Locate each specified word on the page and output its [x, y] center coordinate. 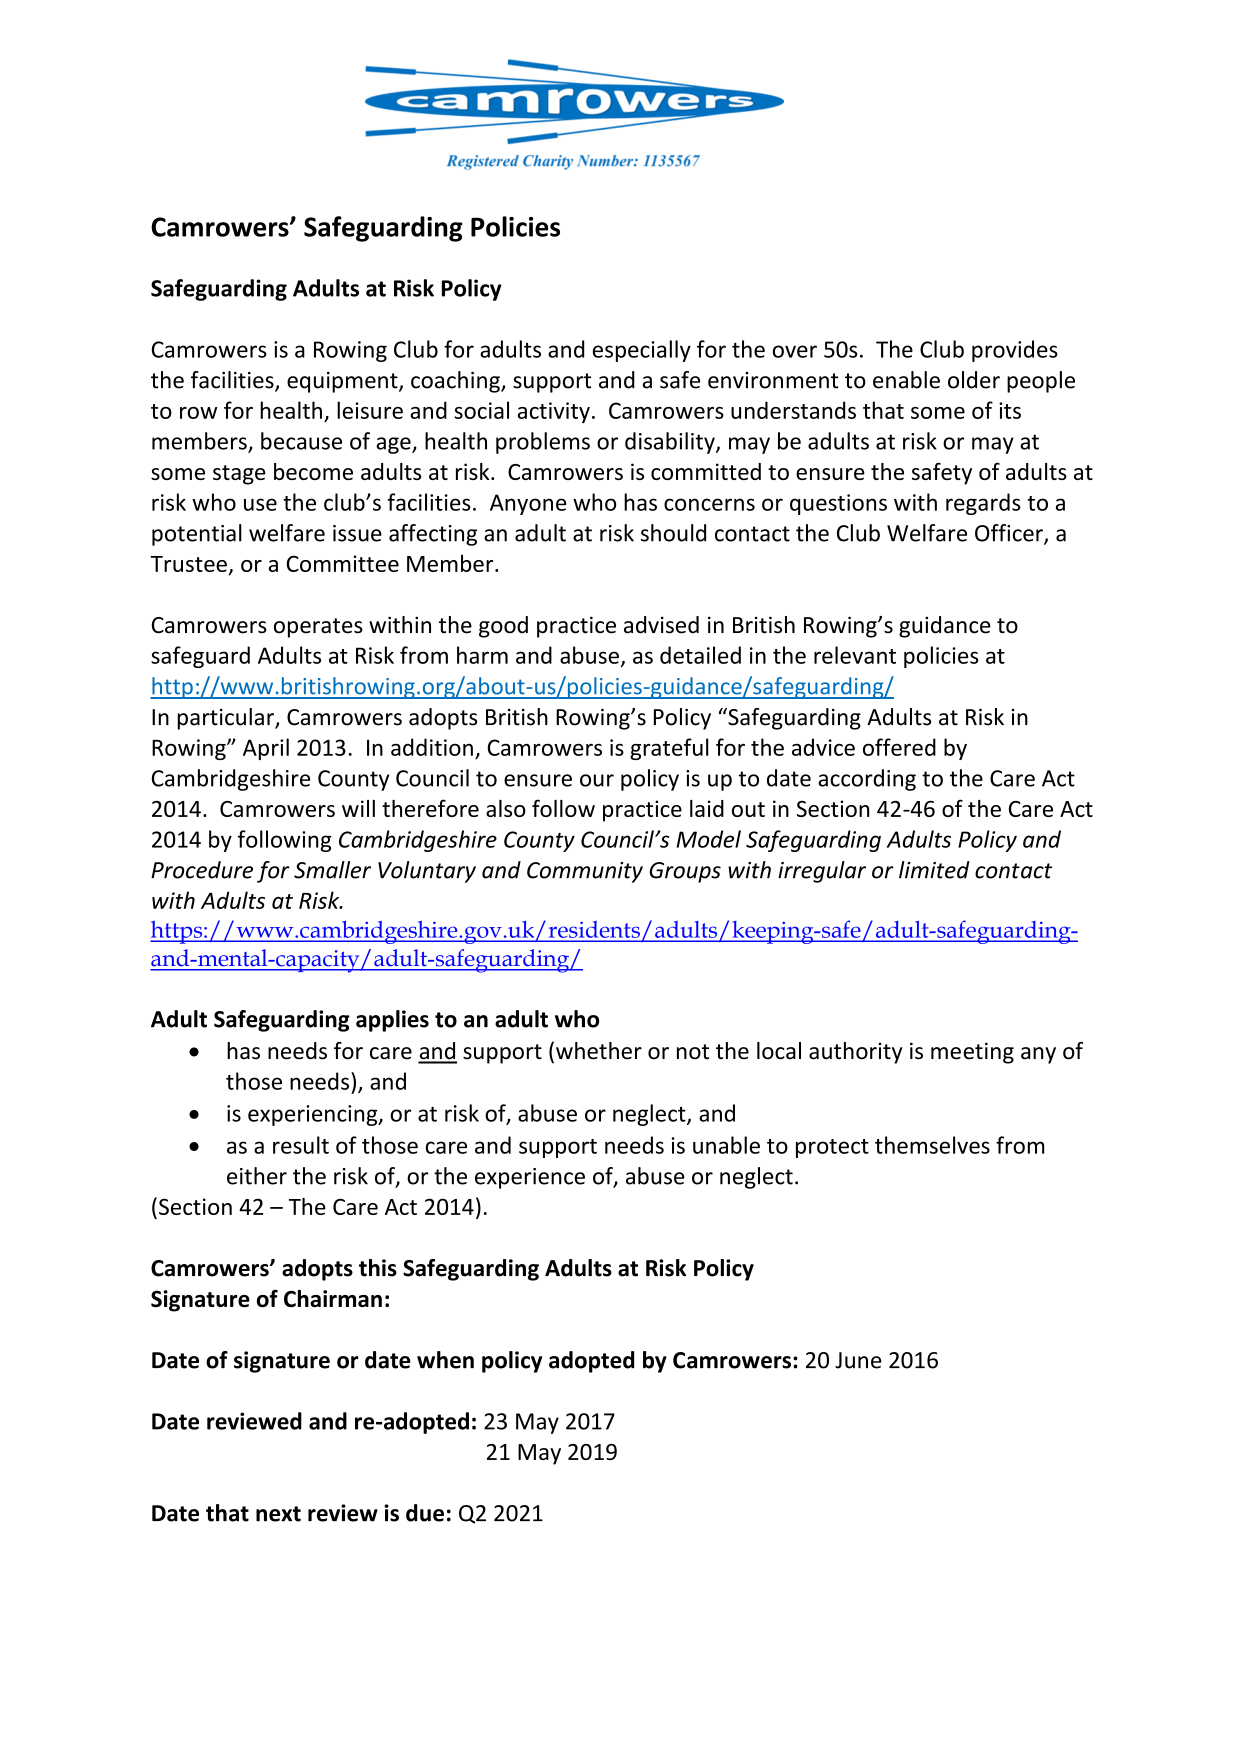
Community [585, 872]
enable [906, 380]
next [278, 1514]
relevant [855, 655]
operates [318, 628]
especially [641, 351]
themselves [932, 1145]
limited [934, 870]
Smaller [332, 870]
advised [661, 625]
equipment [343, 382]
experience [530, 1178]
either [257, 1176]
